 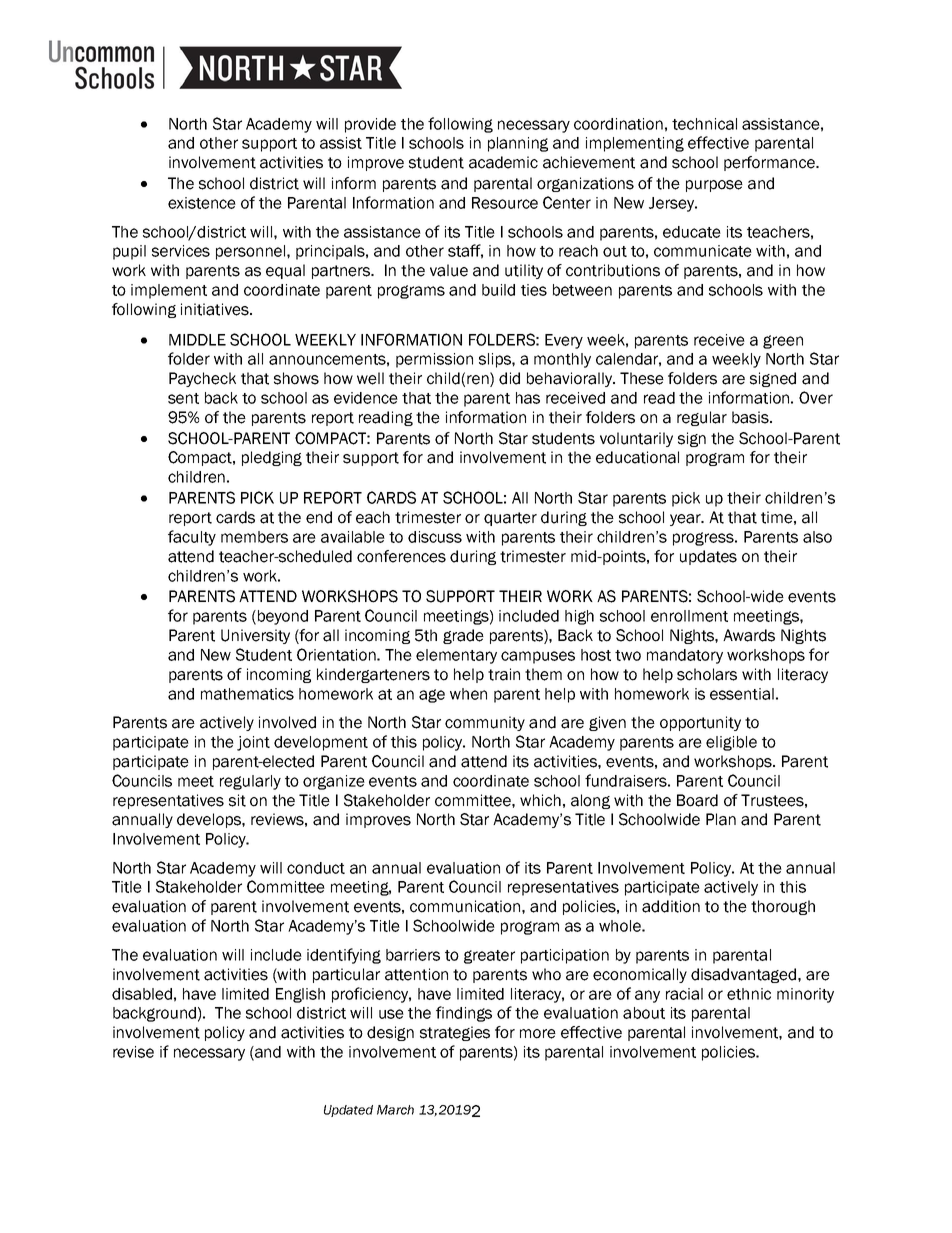 I want to click on Awards, so click(x=749, y=635).
